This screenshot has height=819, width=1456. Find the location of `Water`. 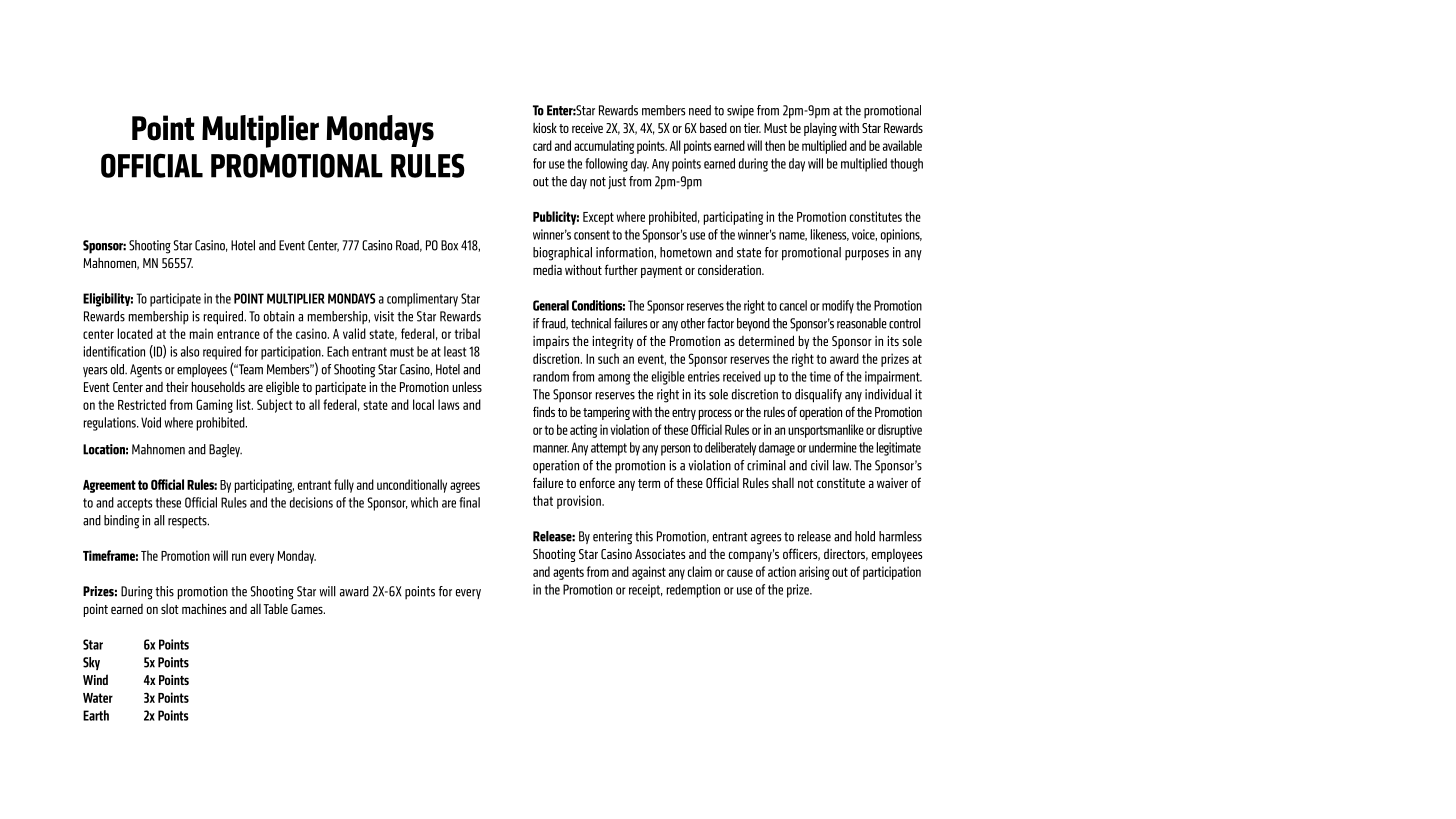

Water is located at coordinates (98, 698).
